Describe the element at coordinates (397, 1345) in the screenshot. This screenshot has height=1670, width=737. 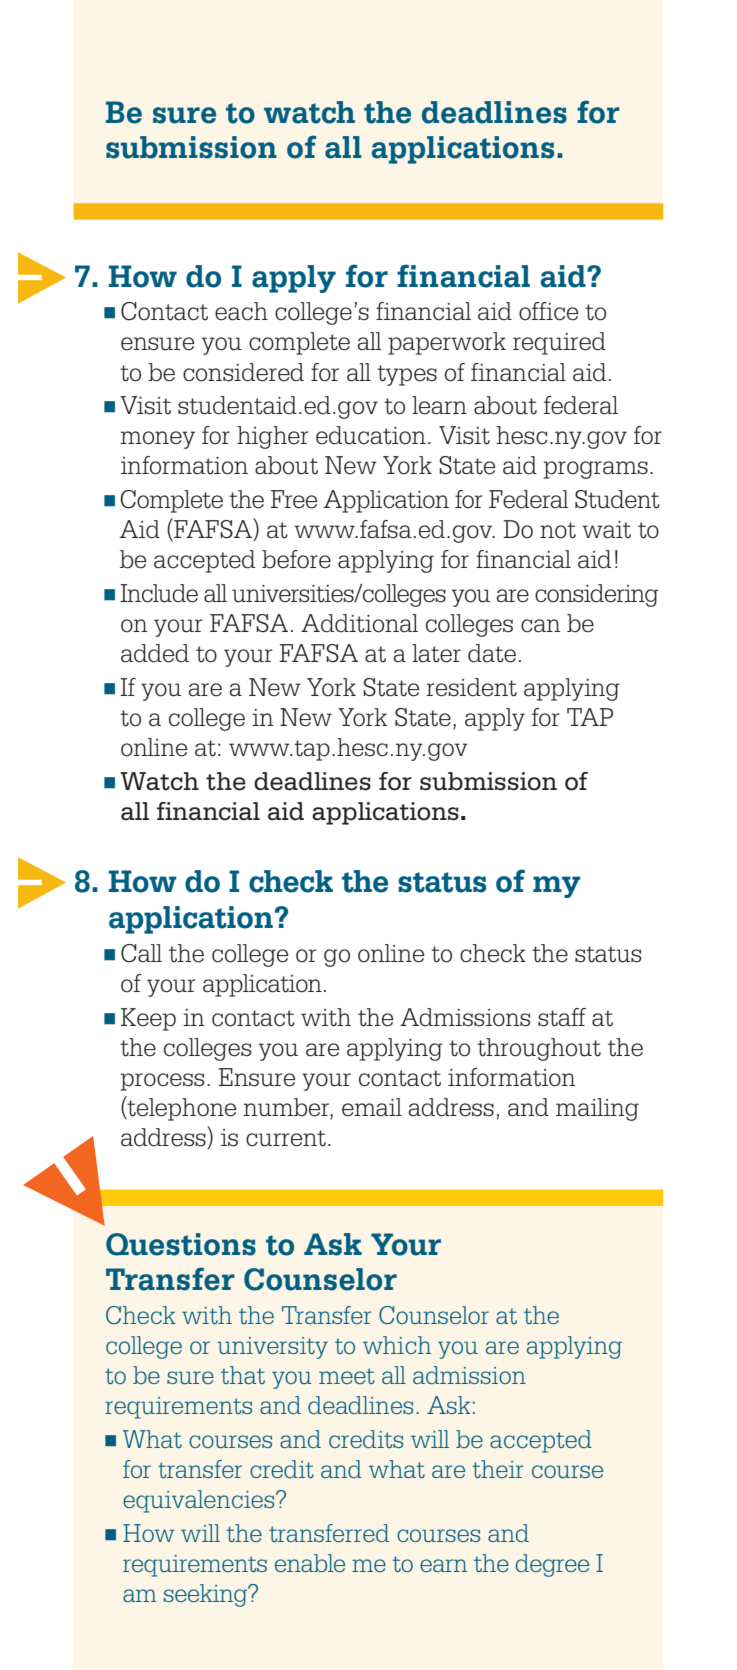
I see `which` at that location.
